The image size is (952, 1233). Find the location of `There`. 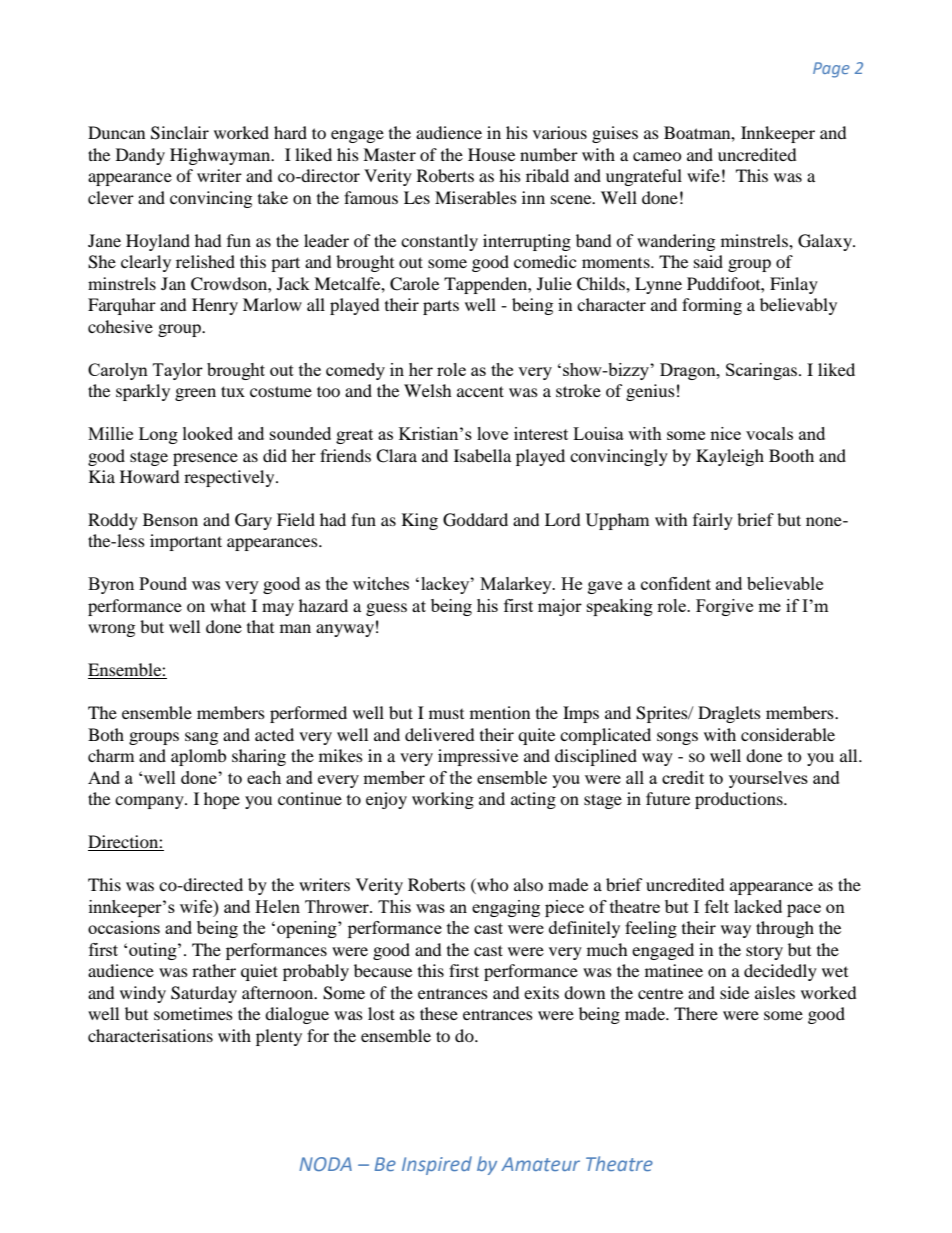

There is located at coordinates (696, 1013).
